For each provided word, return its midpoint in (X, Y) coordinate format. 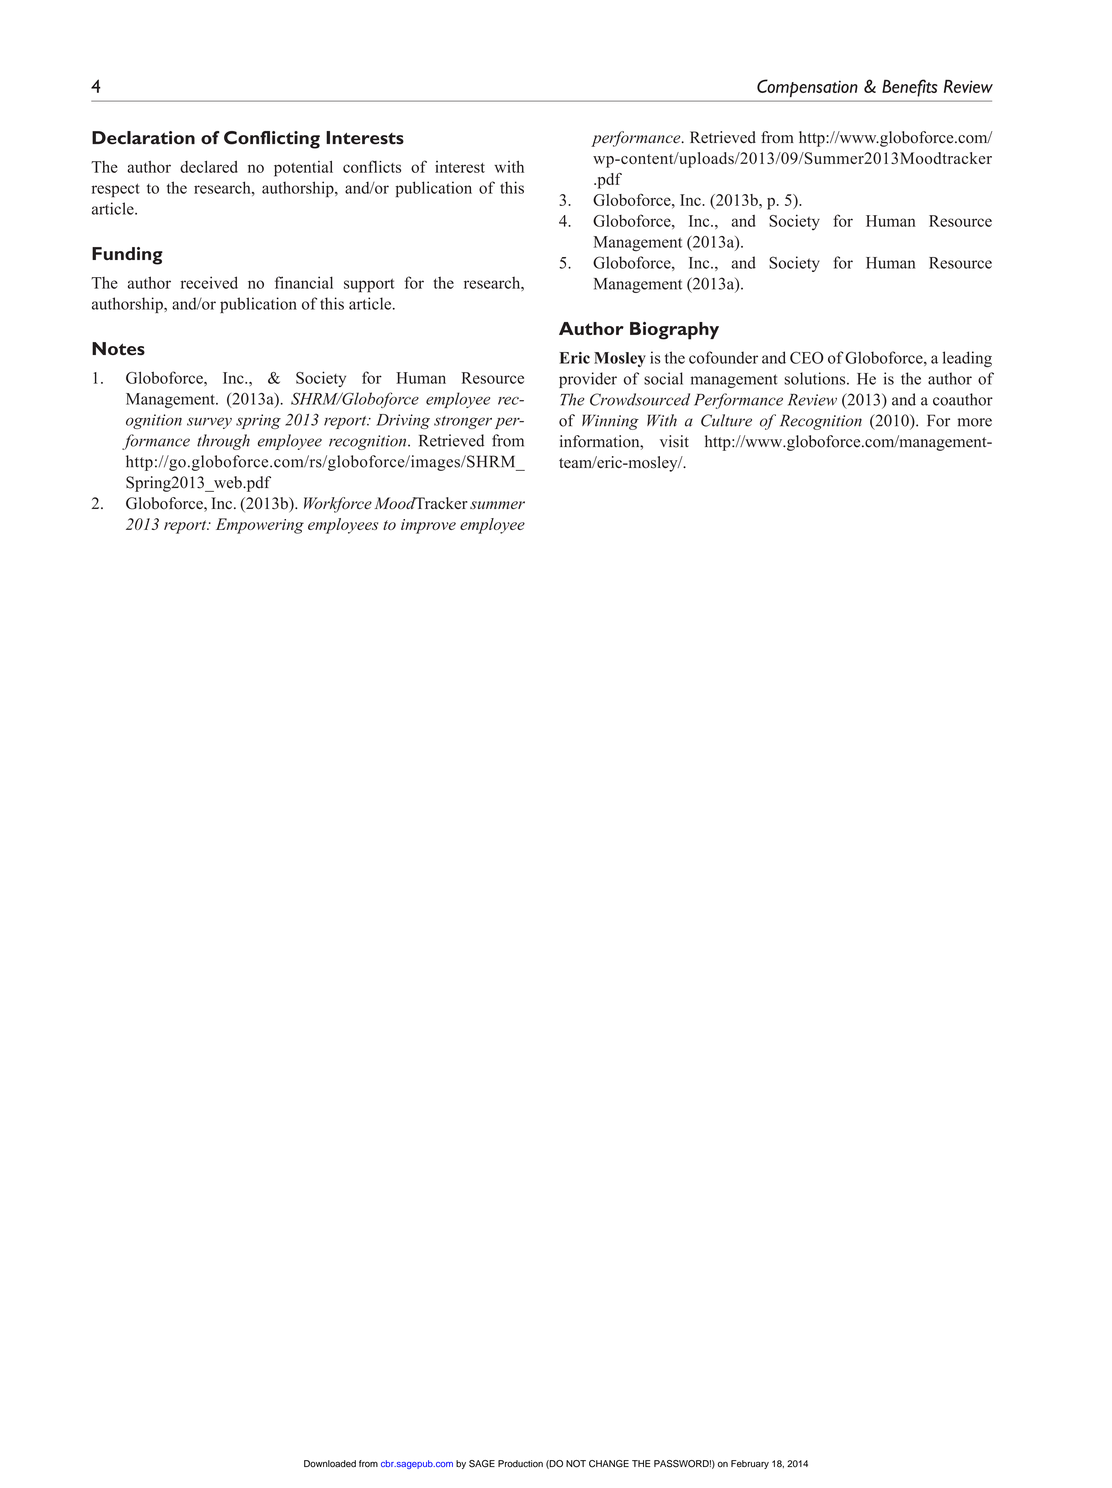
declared (209, 167)
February (750, 1464)
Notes (118, 349)
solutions (816, 378)
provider (588, 380)
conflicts (372, 166)
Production (520, 1464)
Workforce (338, 505)
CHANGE (609, 1464)
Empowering (260, 526)
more (975, 422)
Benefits (910, 88)
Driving (403, 421)
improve (428, 526)
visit (674, 441)
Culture (726, 420)
